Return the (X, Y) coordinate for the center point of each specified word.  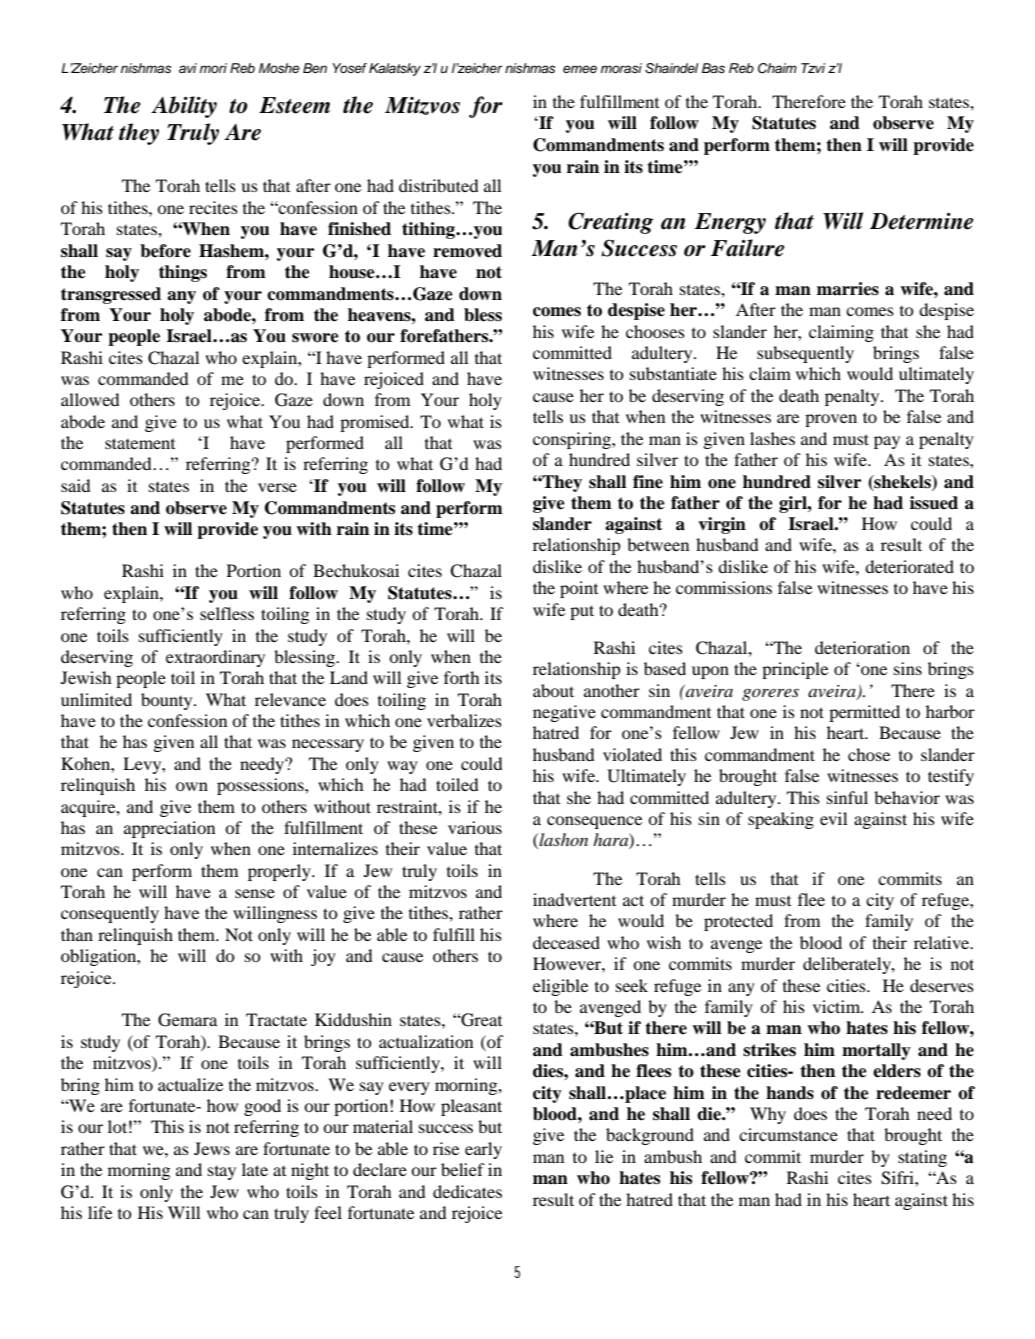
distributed (439, 185)
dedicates (467, 1191)
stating (922, 1158)
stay (222, 1173)
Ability (184, 107)
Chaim (777, 68)
